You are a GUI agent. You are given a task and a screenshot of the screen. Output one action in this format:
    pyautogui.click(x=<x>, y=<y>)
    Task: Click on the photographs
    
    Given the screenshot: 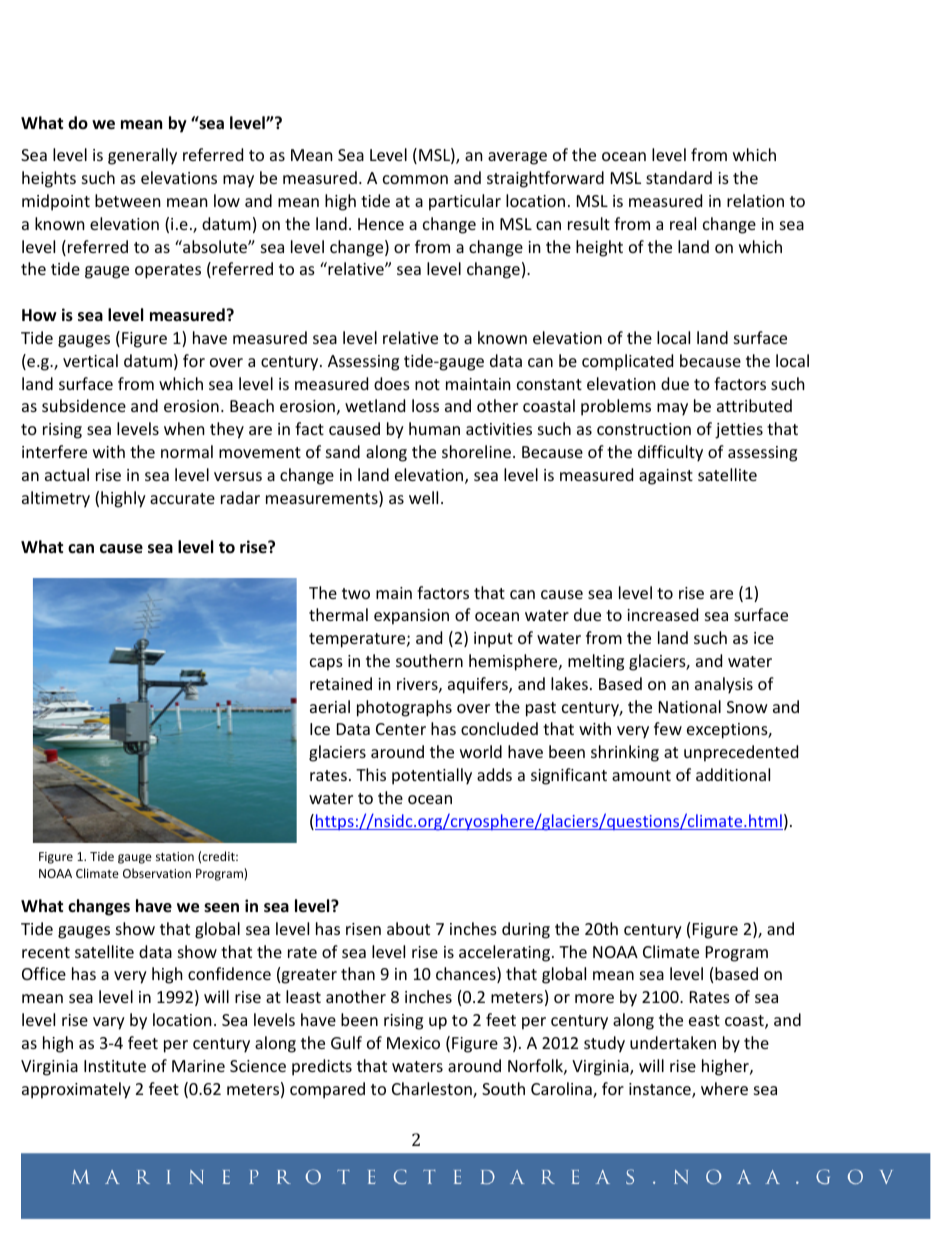 What is the action you would take?
    pyautogui.click(x=404, y=708)
